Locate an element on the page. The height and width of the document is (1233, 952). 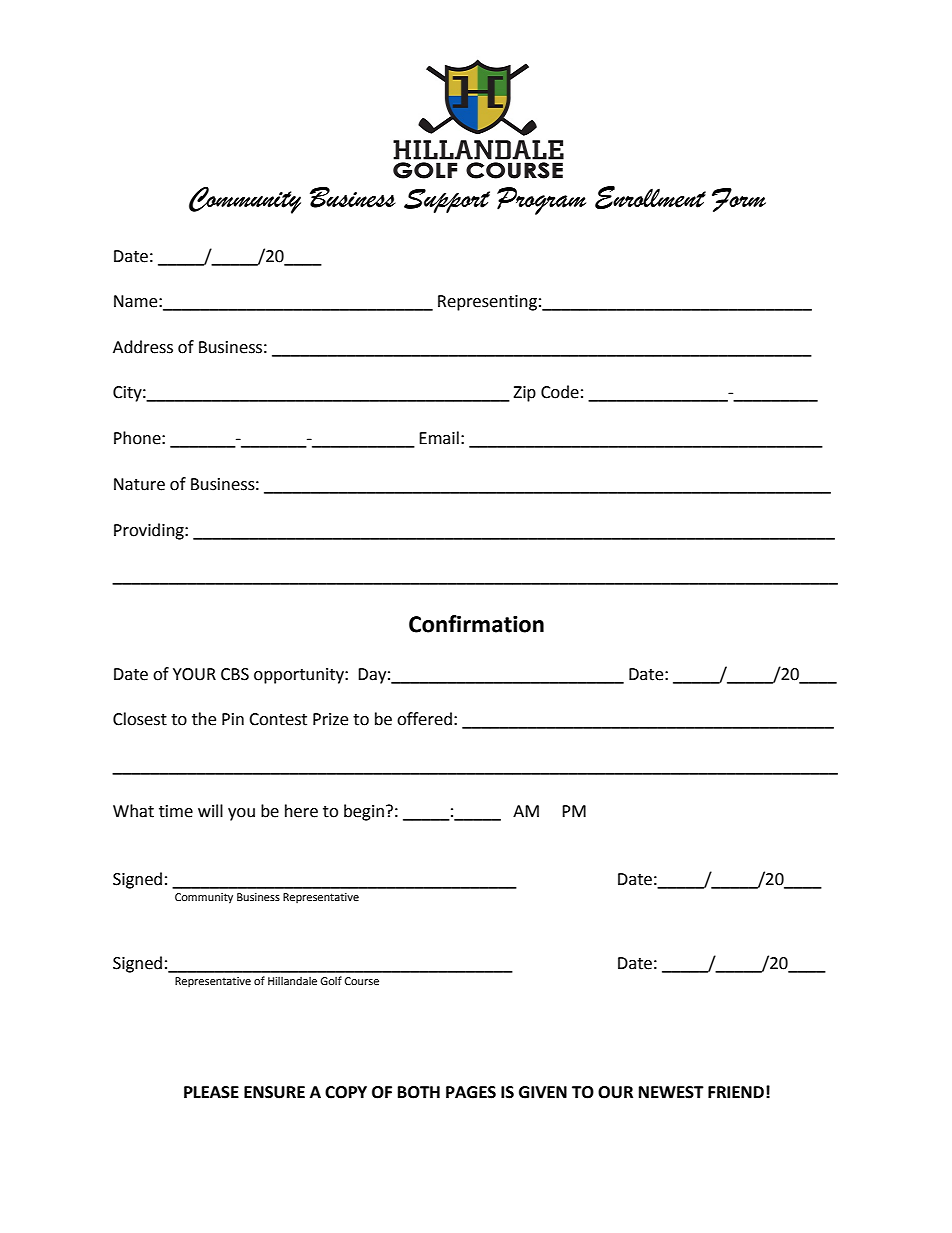
BOTH is located at coordinates (419, 1092).
